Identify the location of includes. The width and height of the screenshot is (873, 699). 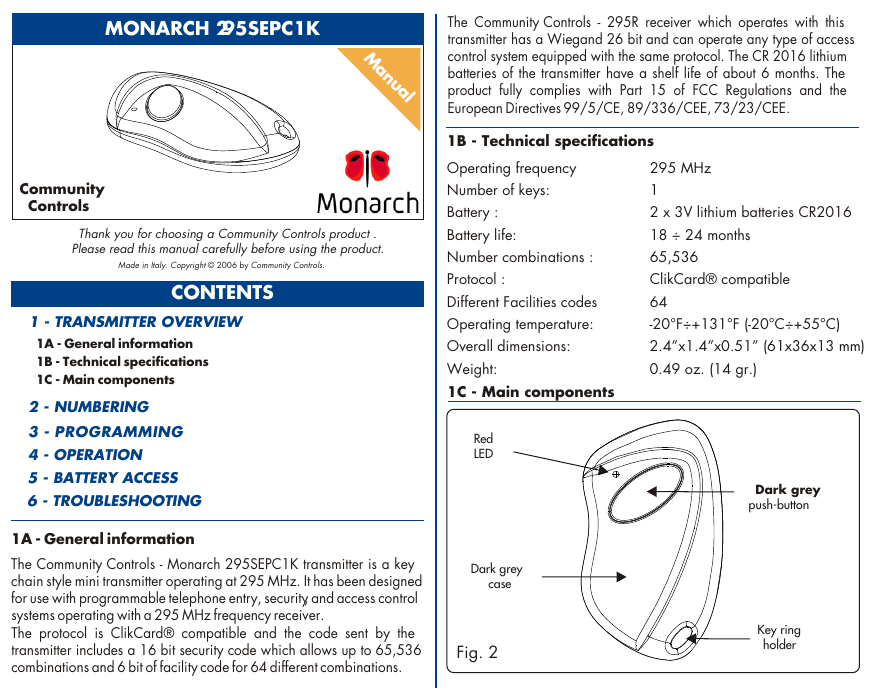
(100, 649).
